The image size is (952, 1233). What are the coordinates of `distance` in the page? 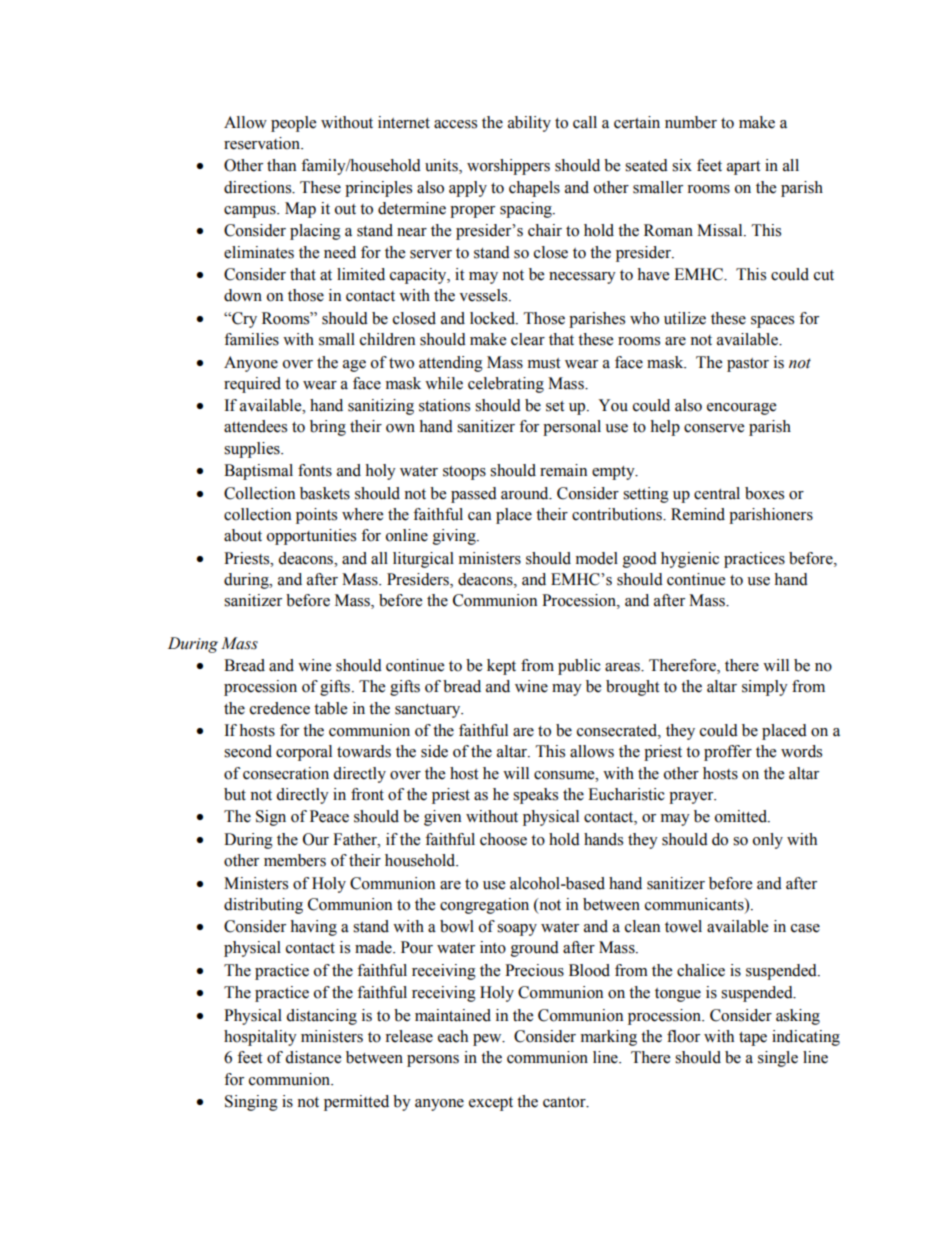 It's located at (313, 1057).
